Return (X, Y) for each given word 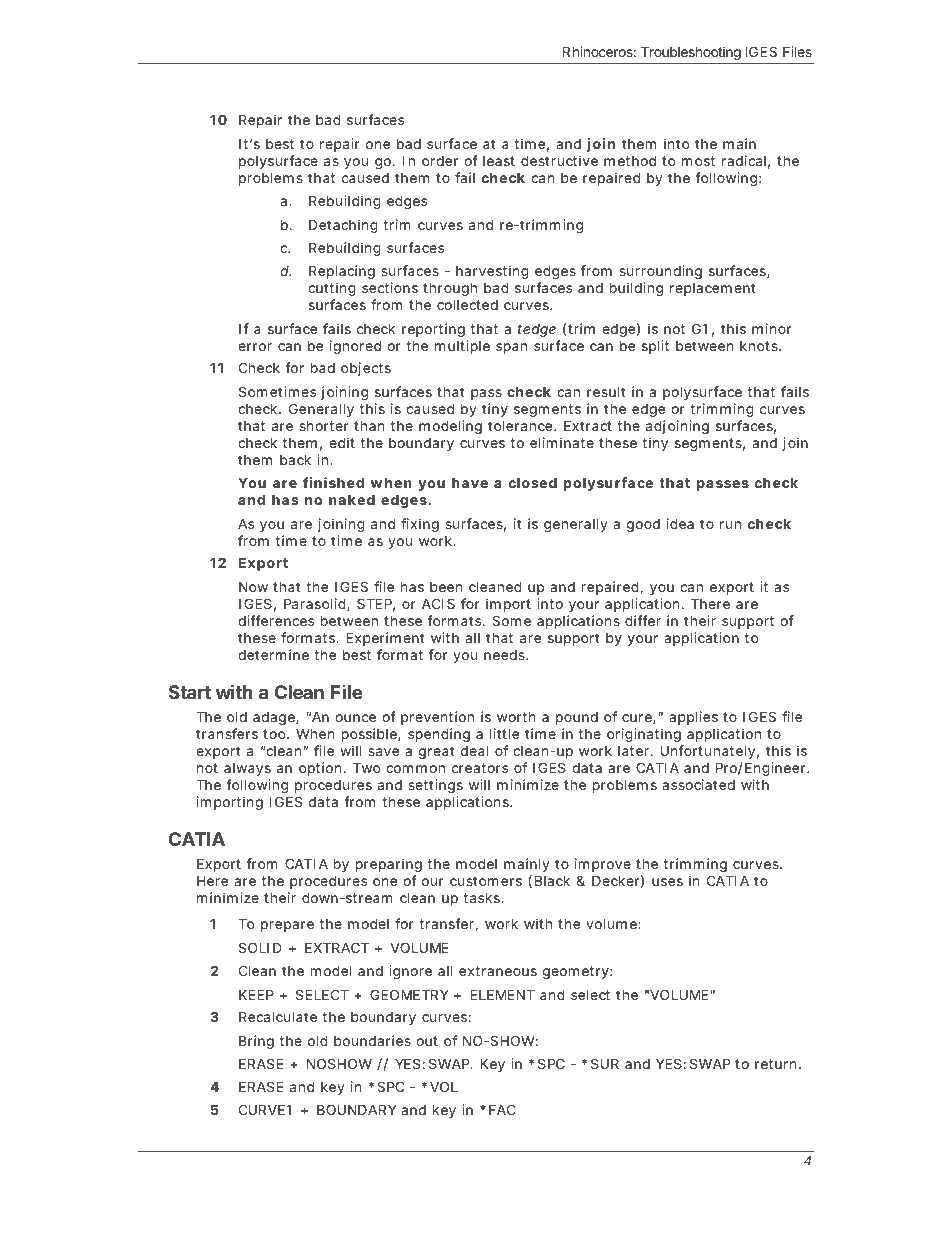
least (499, 161)
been (446, 587)
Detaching (343, 226)
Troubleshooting (691, 53)
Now (253, 586)
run (730, 525)
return (775, 1064)
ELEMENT (502, 994)
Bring (256, 1042)
